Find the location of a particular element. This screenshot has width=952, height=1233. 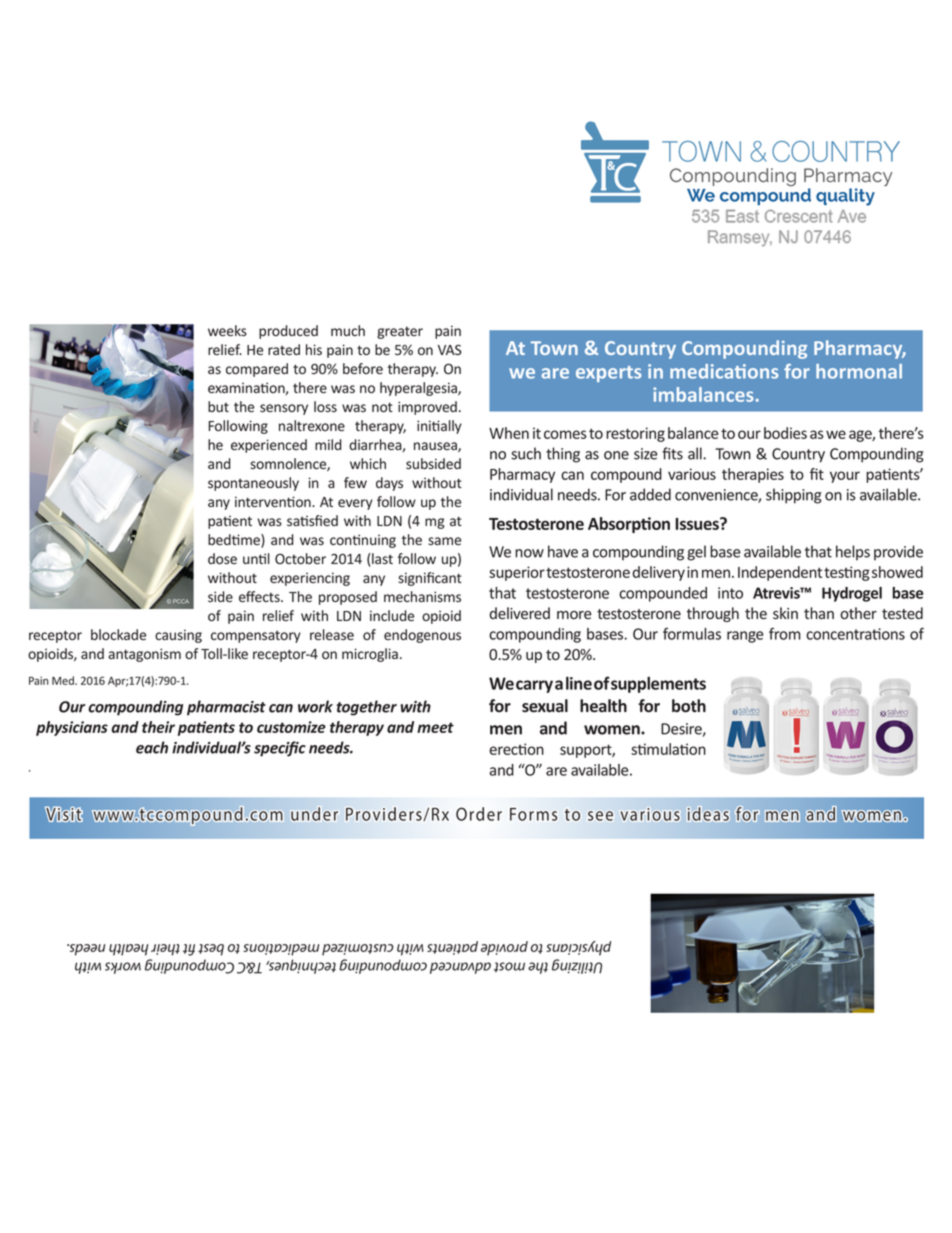

dose is located at coordinates (222, 558).
